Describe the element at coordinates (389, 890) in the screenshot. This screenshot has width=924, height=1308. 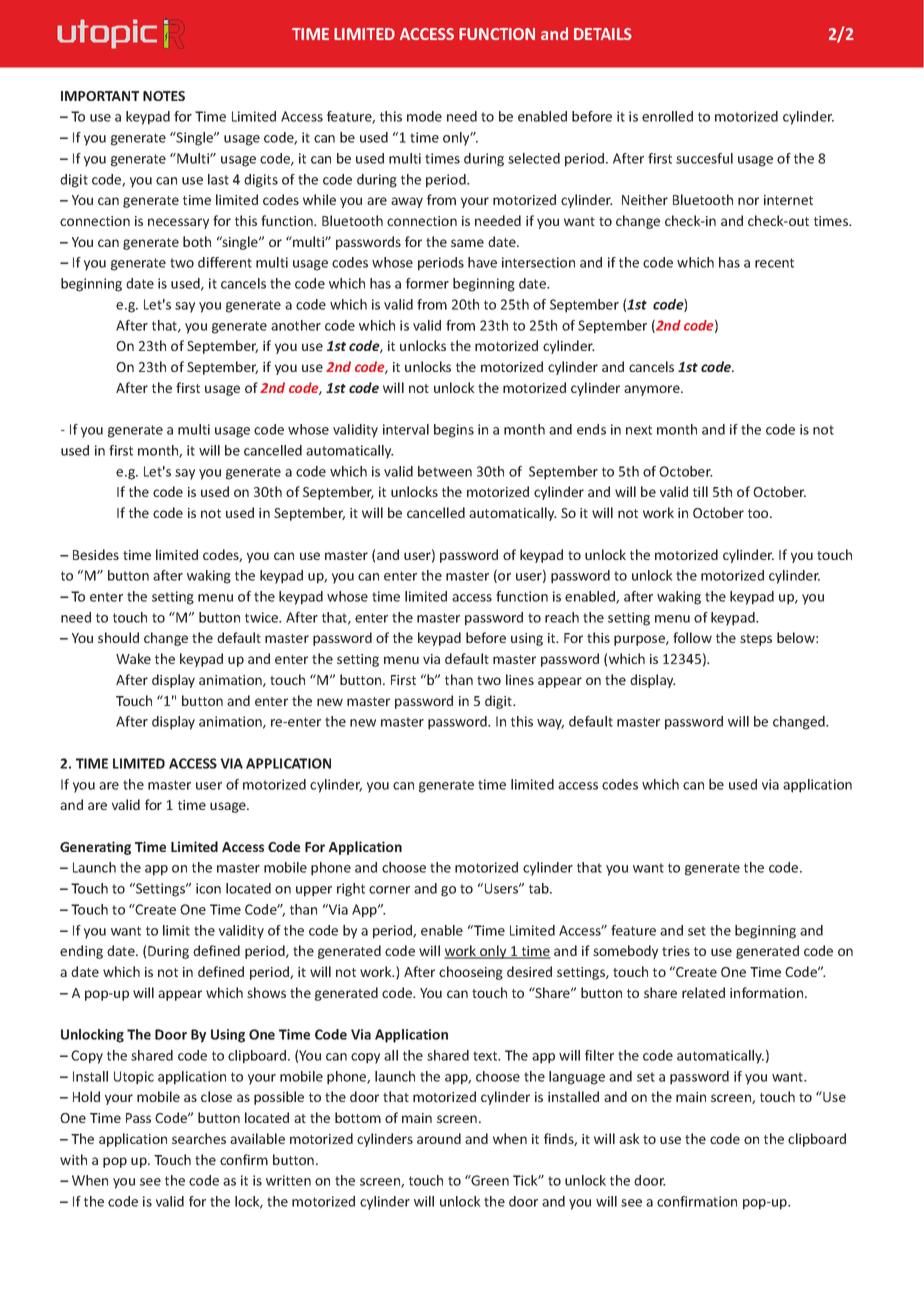
I see `corner` at that location.
